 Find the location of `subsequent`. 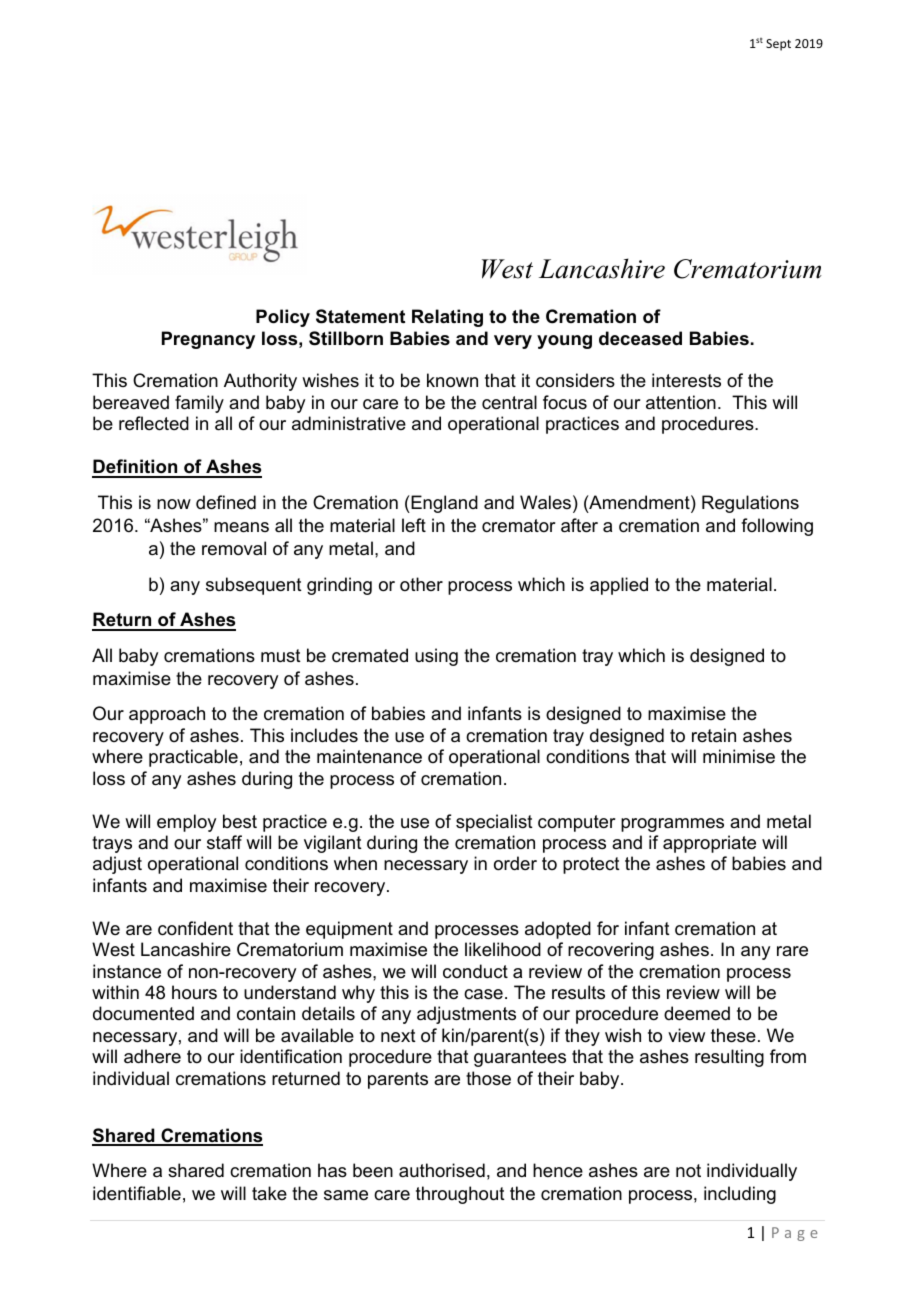

subsequent is located at coordinates (254, 586).
